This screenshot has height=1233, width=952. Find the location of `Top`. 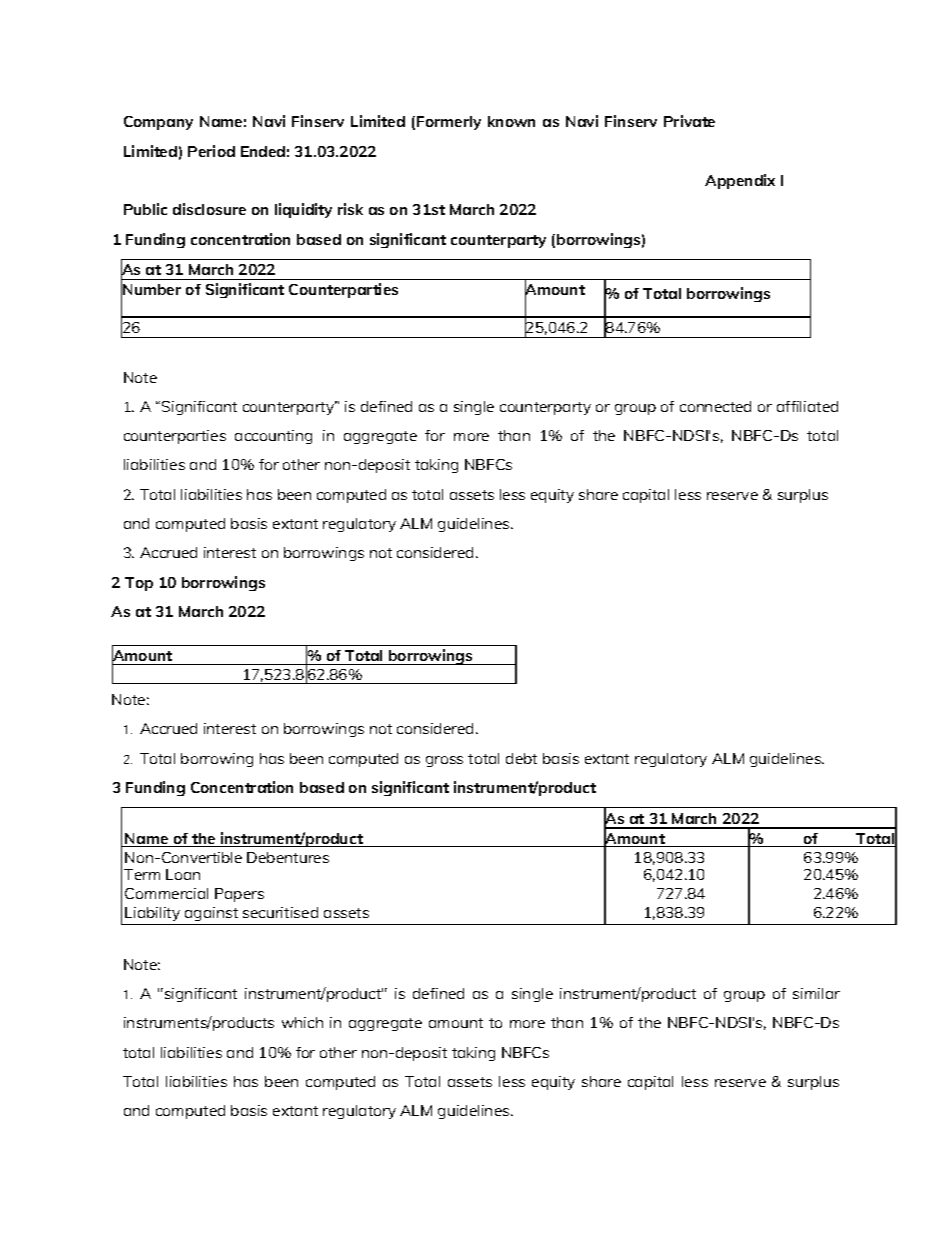

Top is located at coordinates (139, 584).
